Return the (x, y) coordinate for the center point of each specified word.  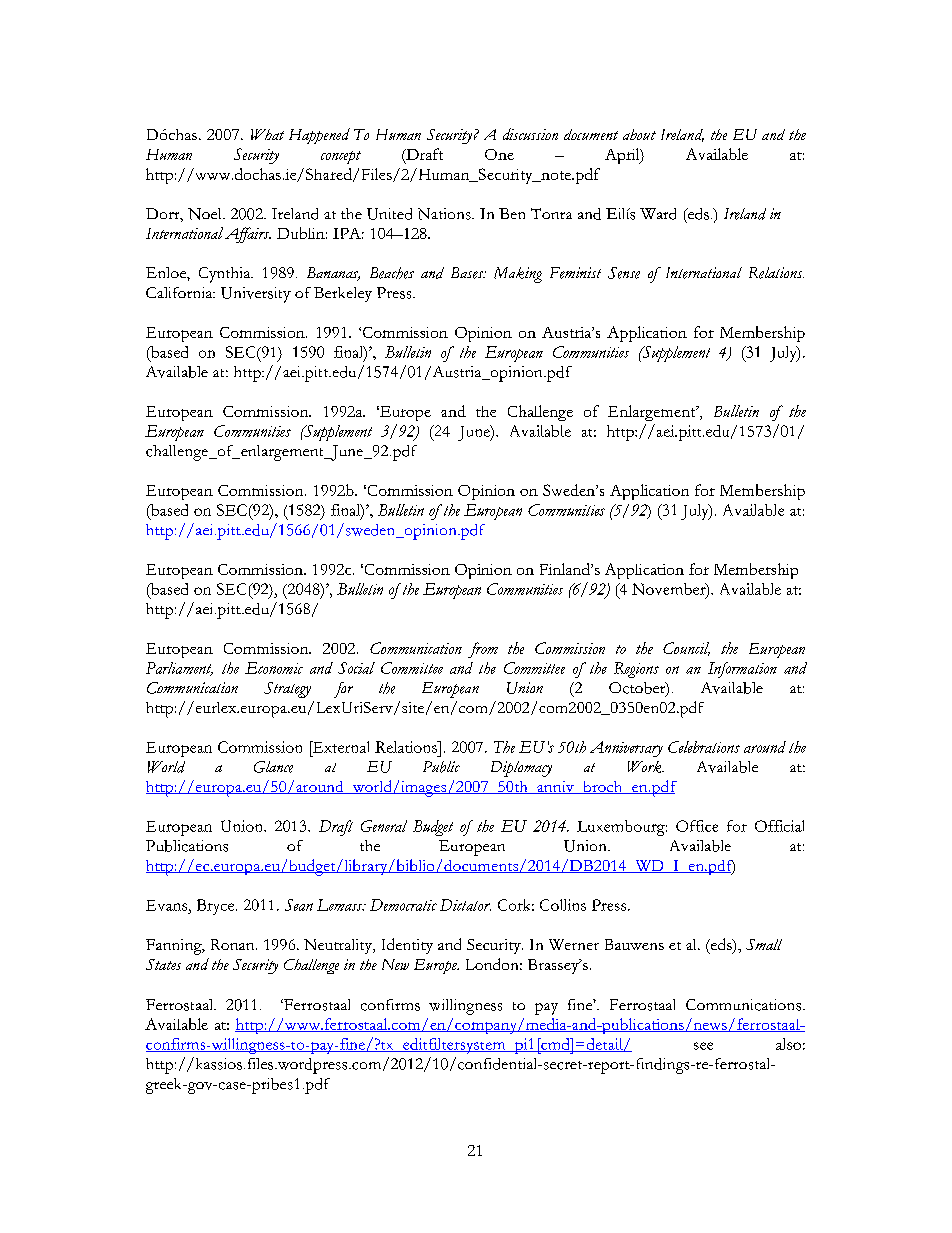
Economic (274, 668)
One (499, 154)
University (256, 295)
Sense (624, 273)
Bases (468, 273)
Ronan (234, 944)
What (267, 134)
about (639, 134)
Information (742, 670)
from (483, 650)
